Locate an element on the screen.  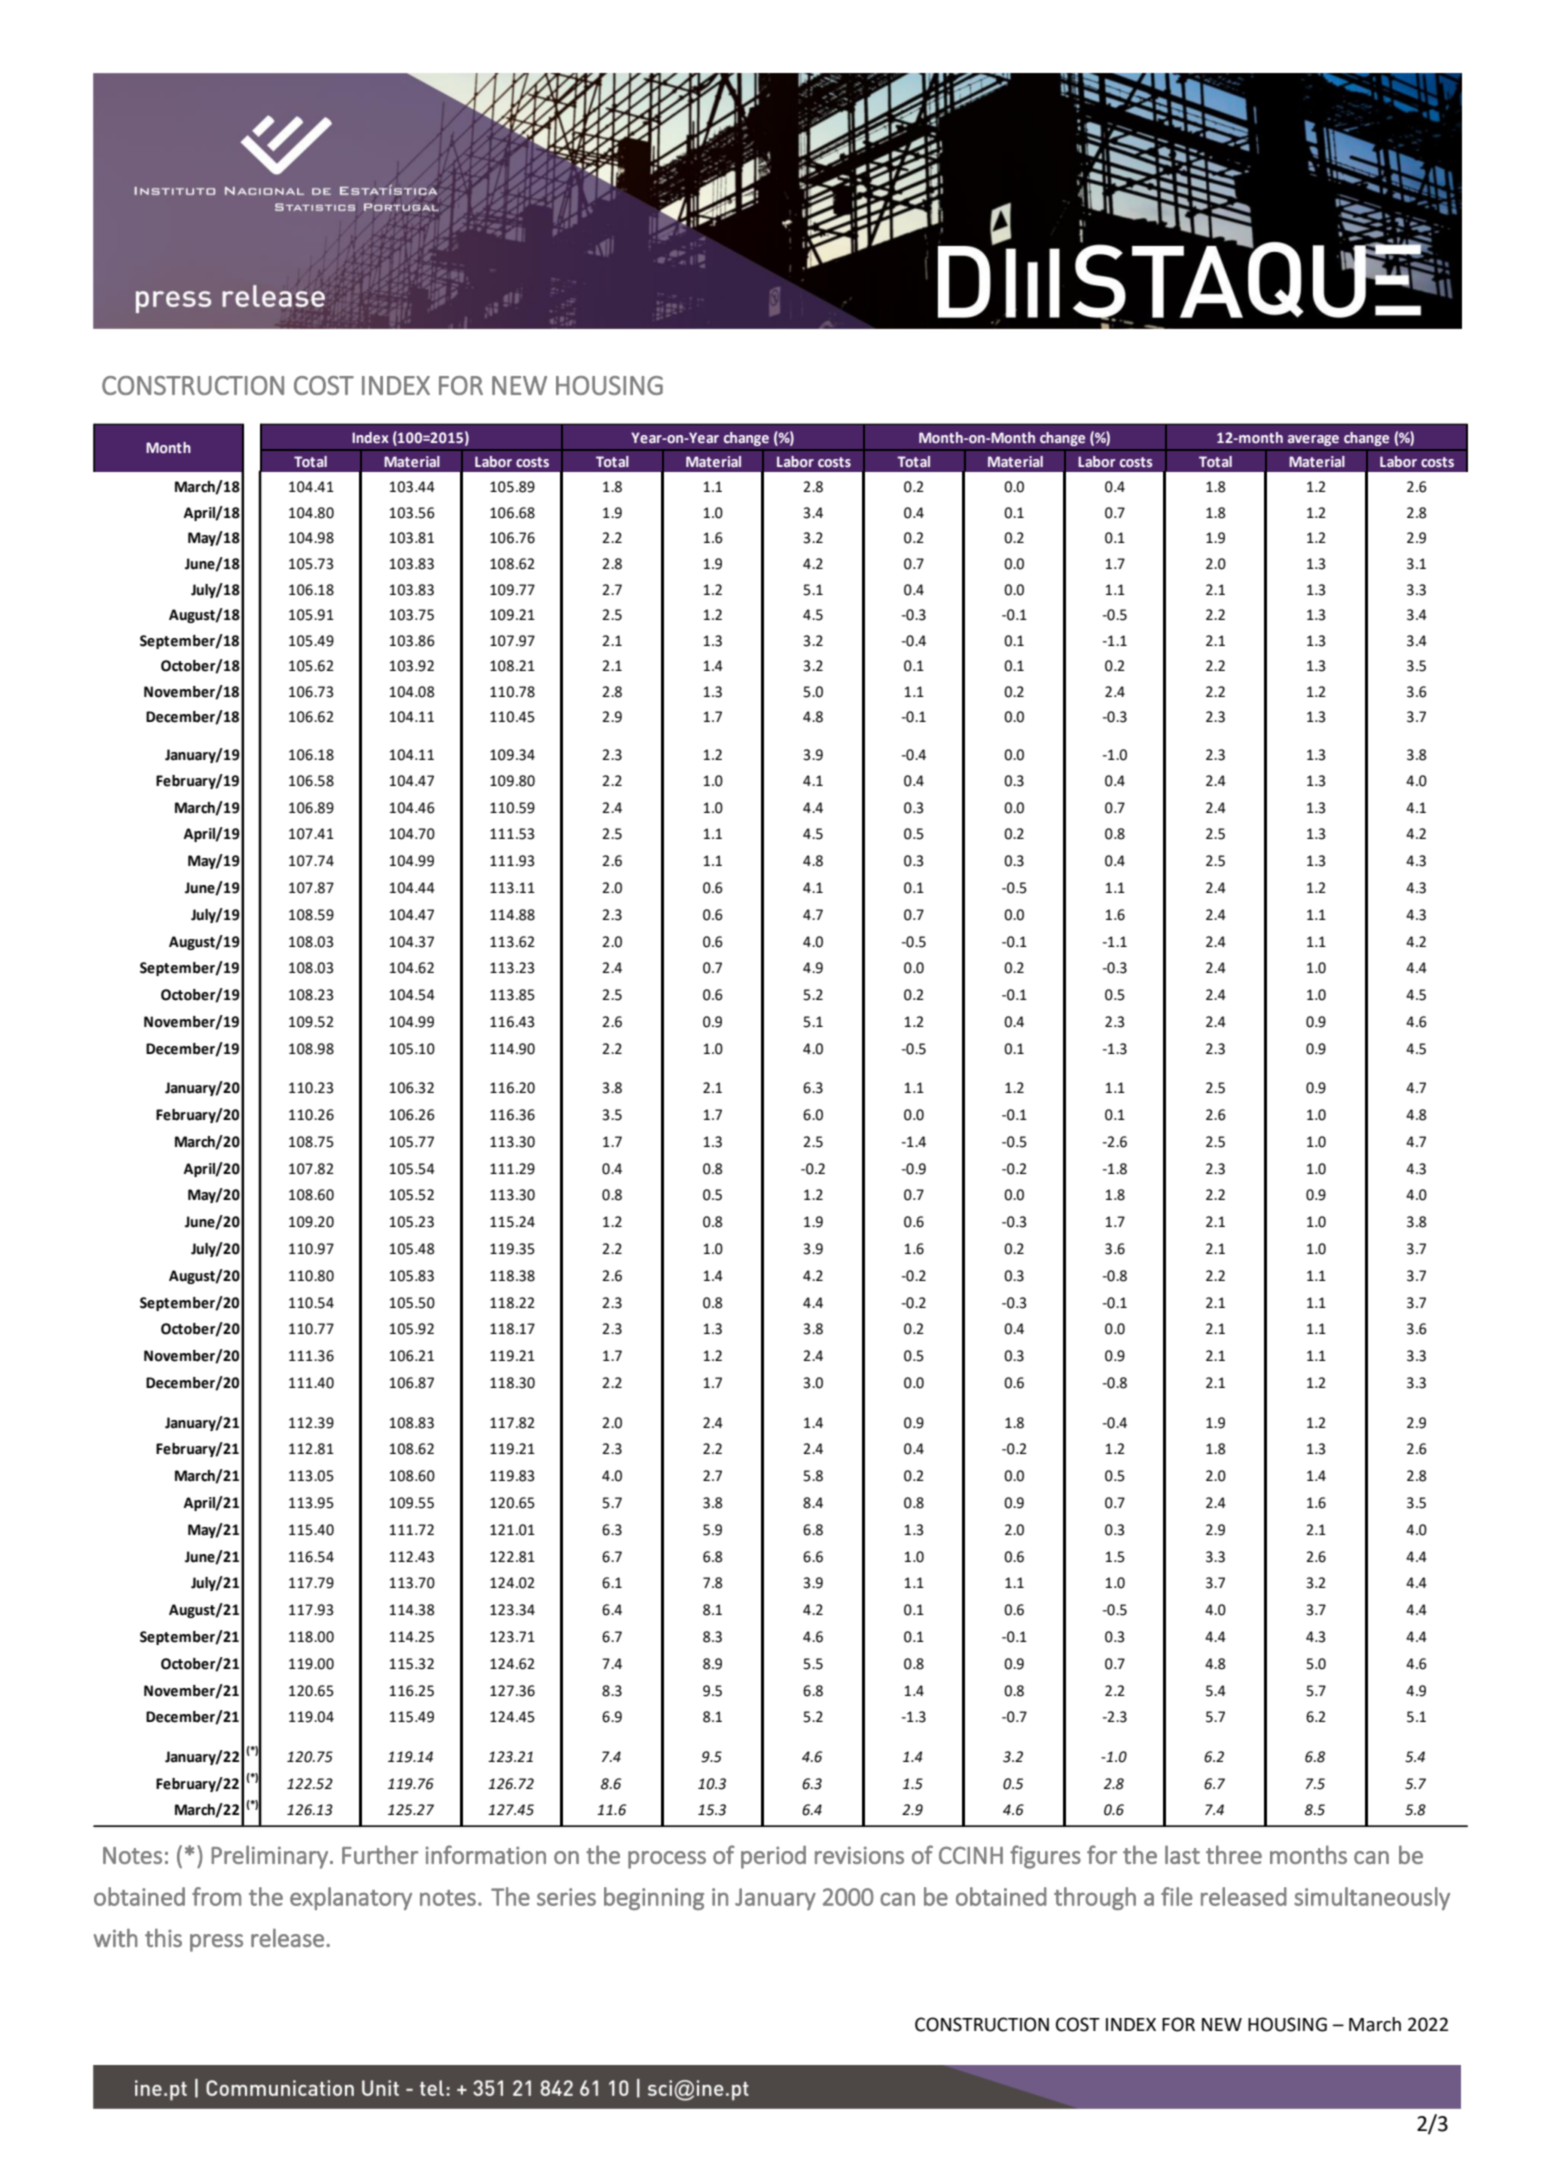
from is located at coordinates (216, 1896).
